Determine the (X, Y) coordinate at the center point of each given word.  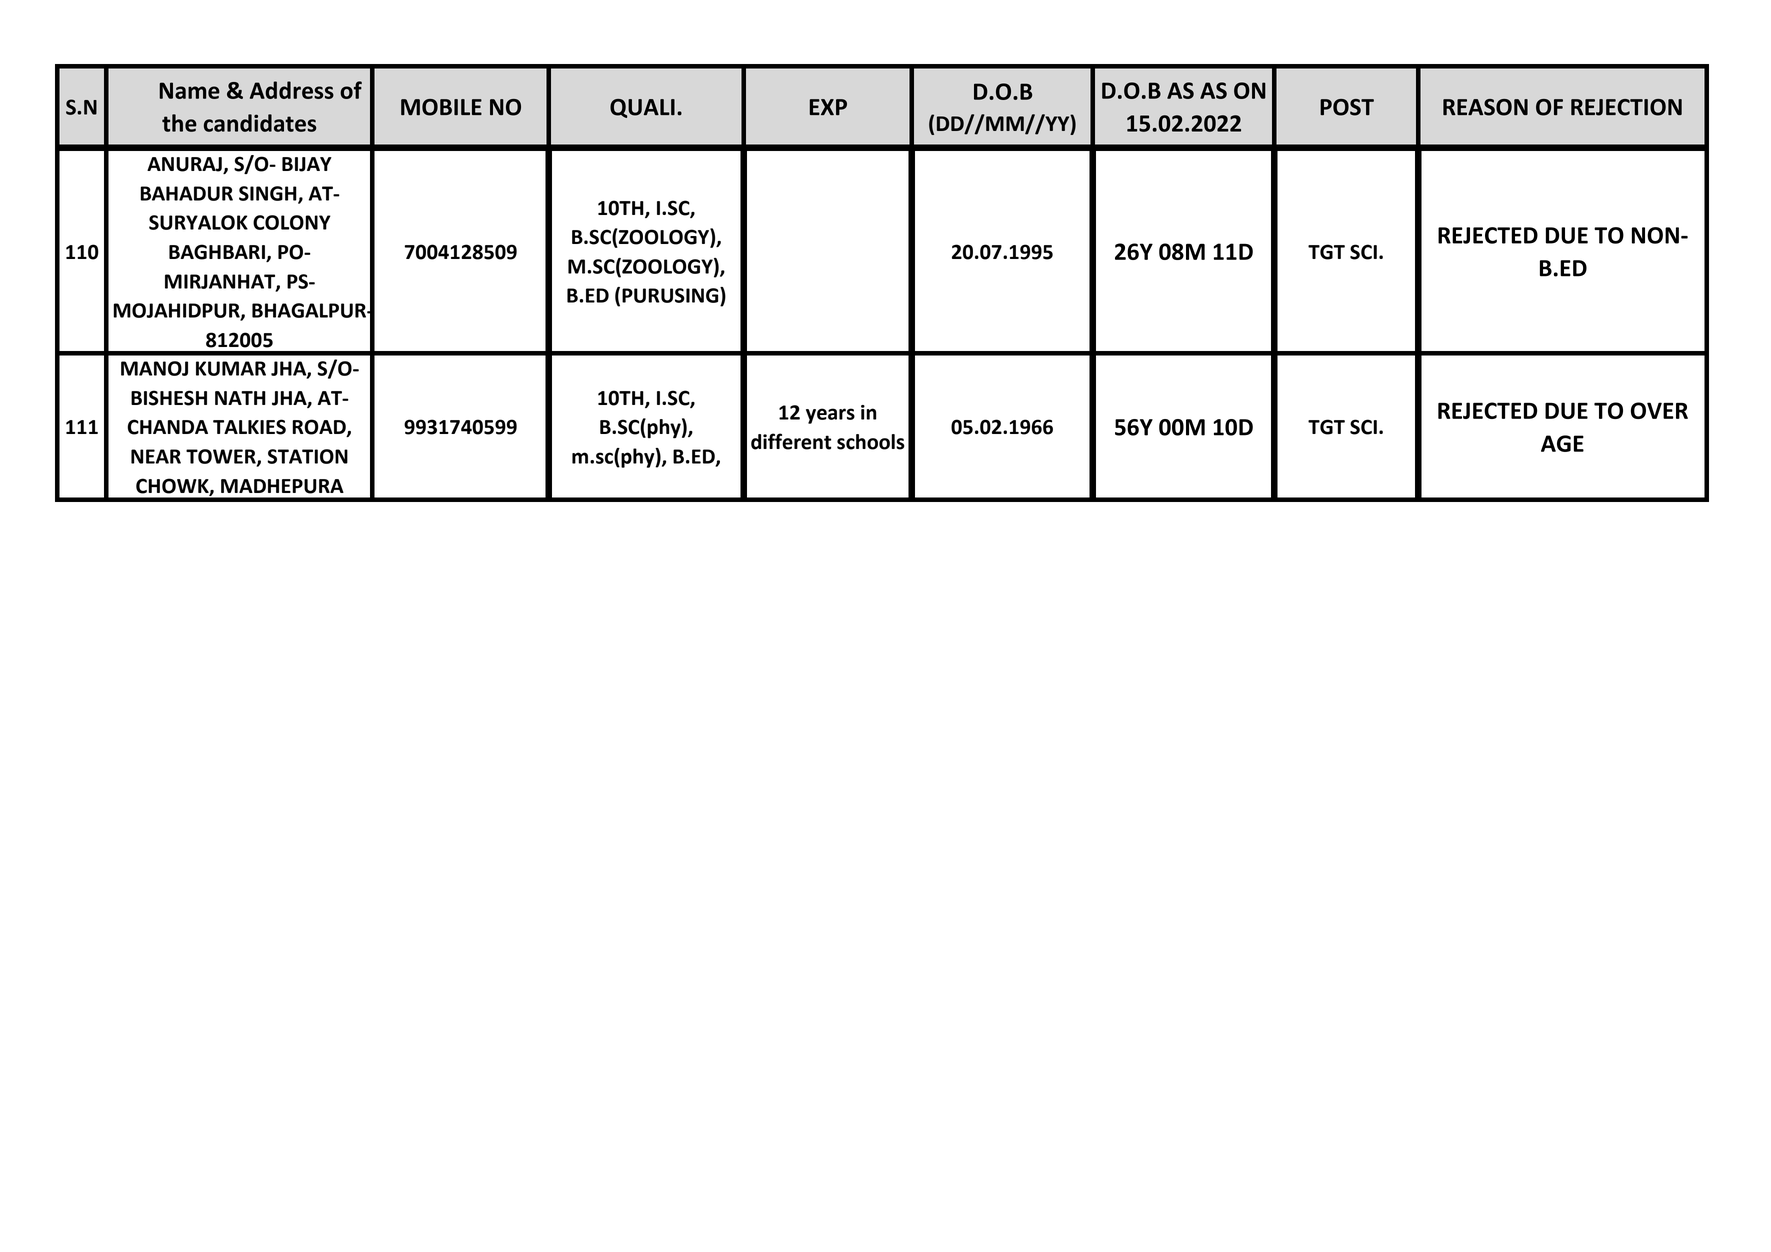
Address (292, 90)
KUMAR (231, 368)
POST (1347, 107)
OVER (1659, 410)
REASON (1485, 107)
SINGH (269, 194)
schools (871, 442)
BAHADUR (186, 193)
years (830, 416)
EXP (828, 107)
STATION (307, 456)
